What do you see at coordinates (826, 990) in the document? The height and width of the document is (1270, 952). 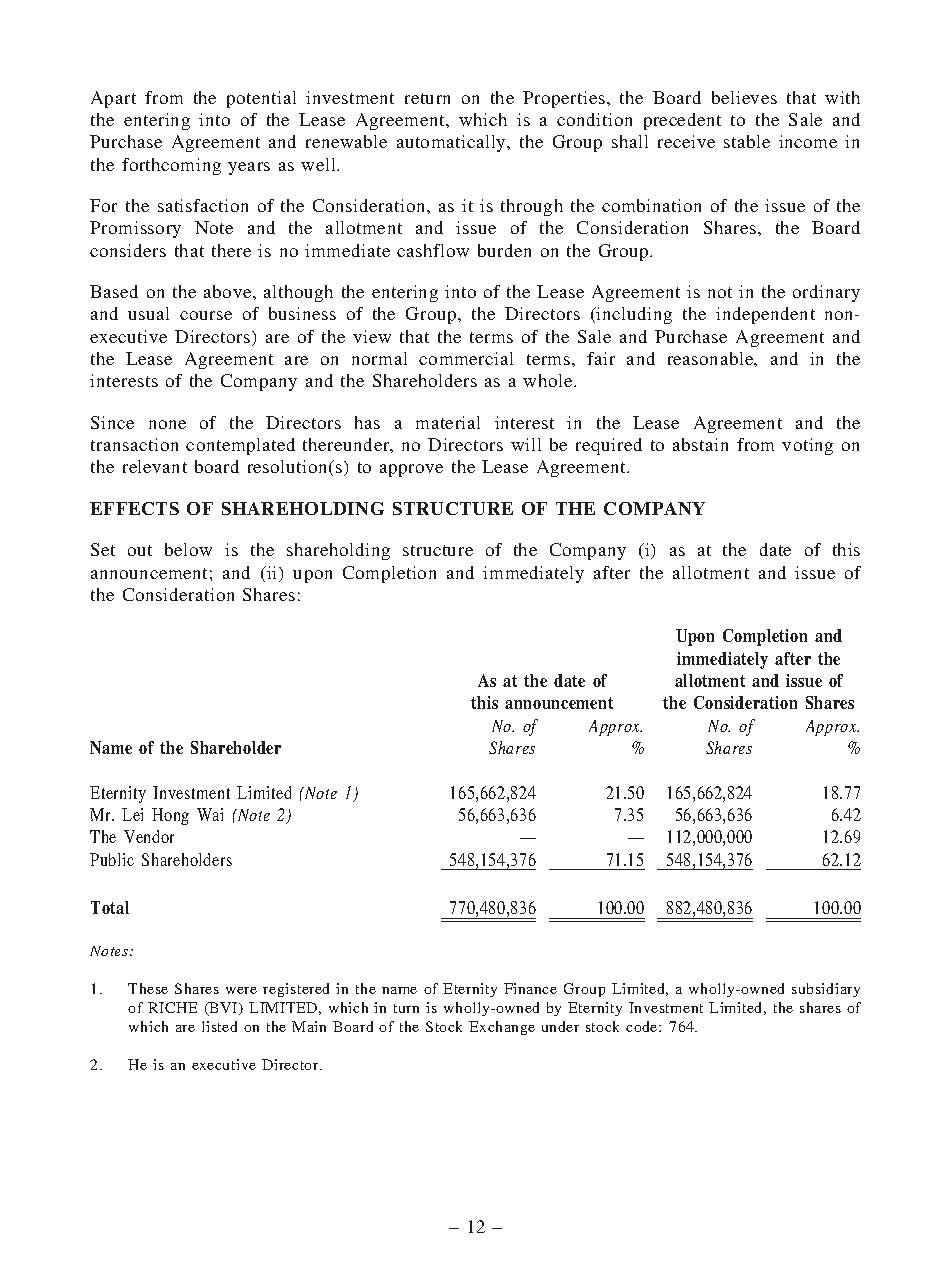 I see `subsidiary` at bounding box center [826, 990].
